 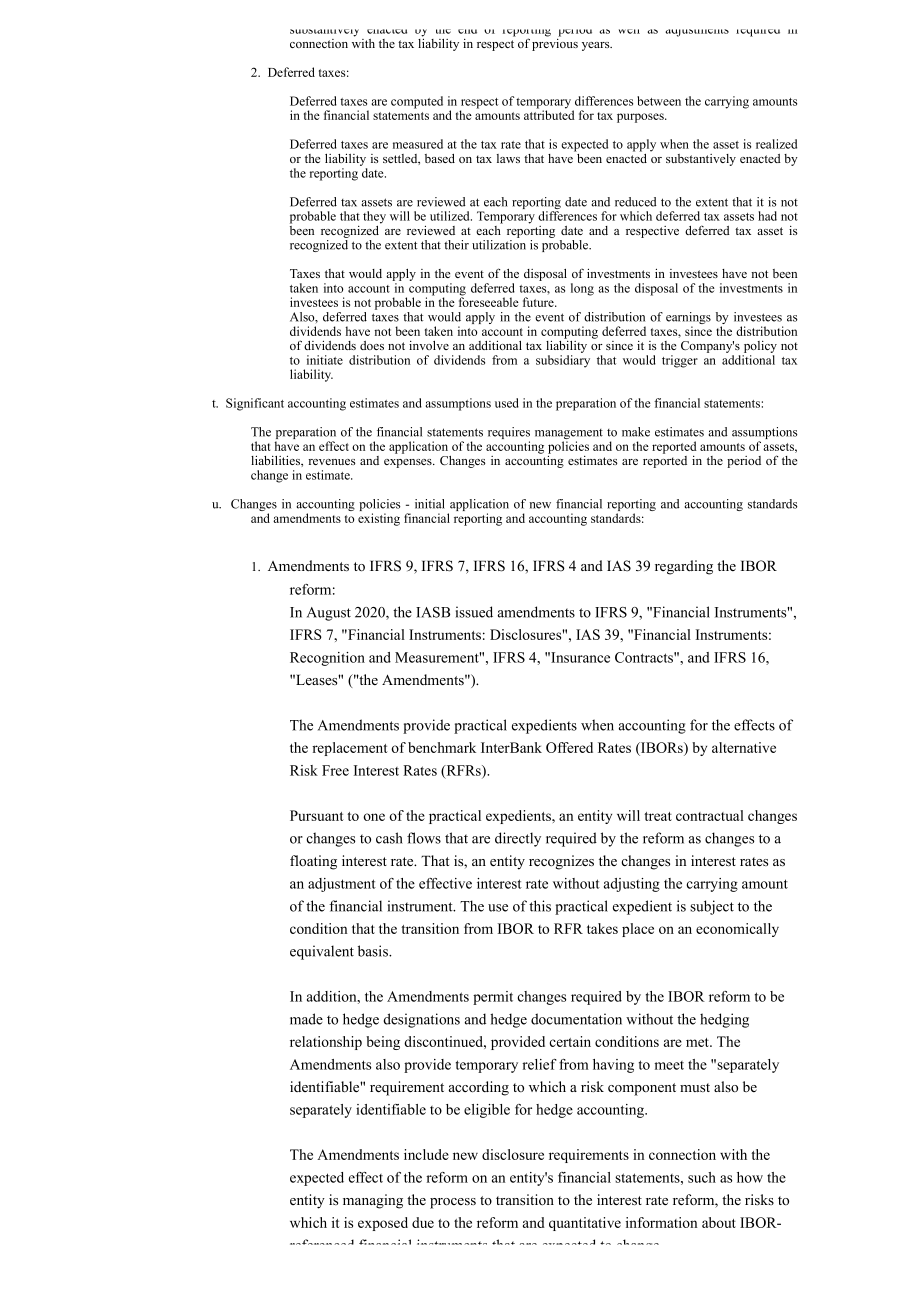 I want to click on directly, so click(x=518, y=839).
